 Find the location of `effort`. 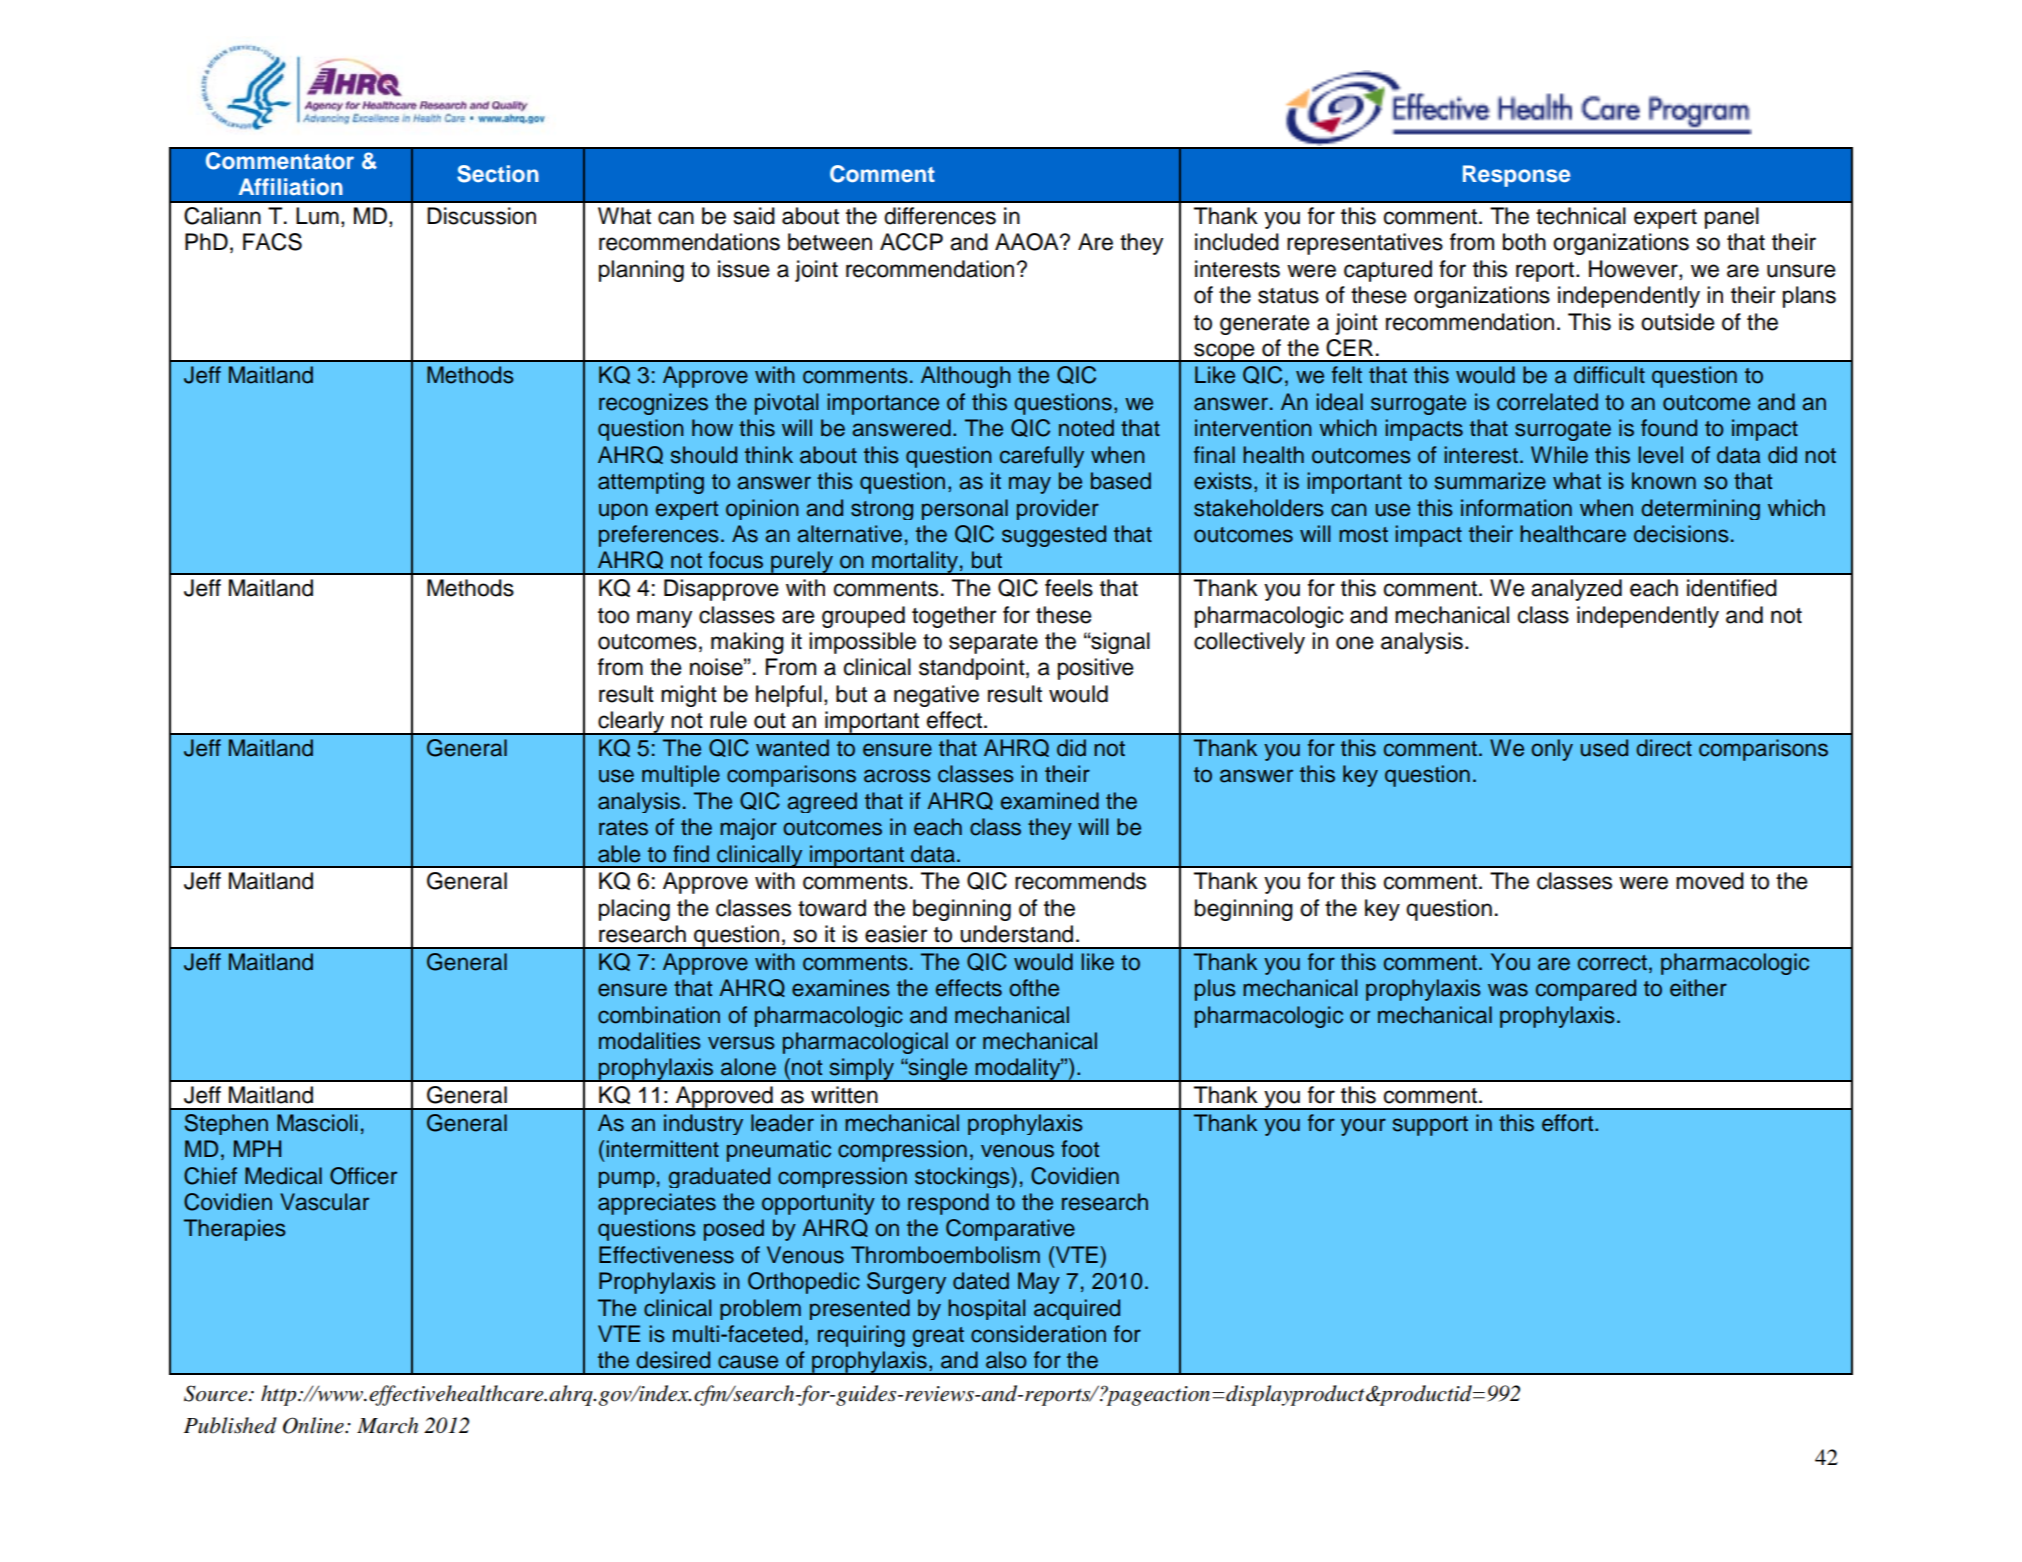

effort is located at coordinates (1569, 1123).
